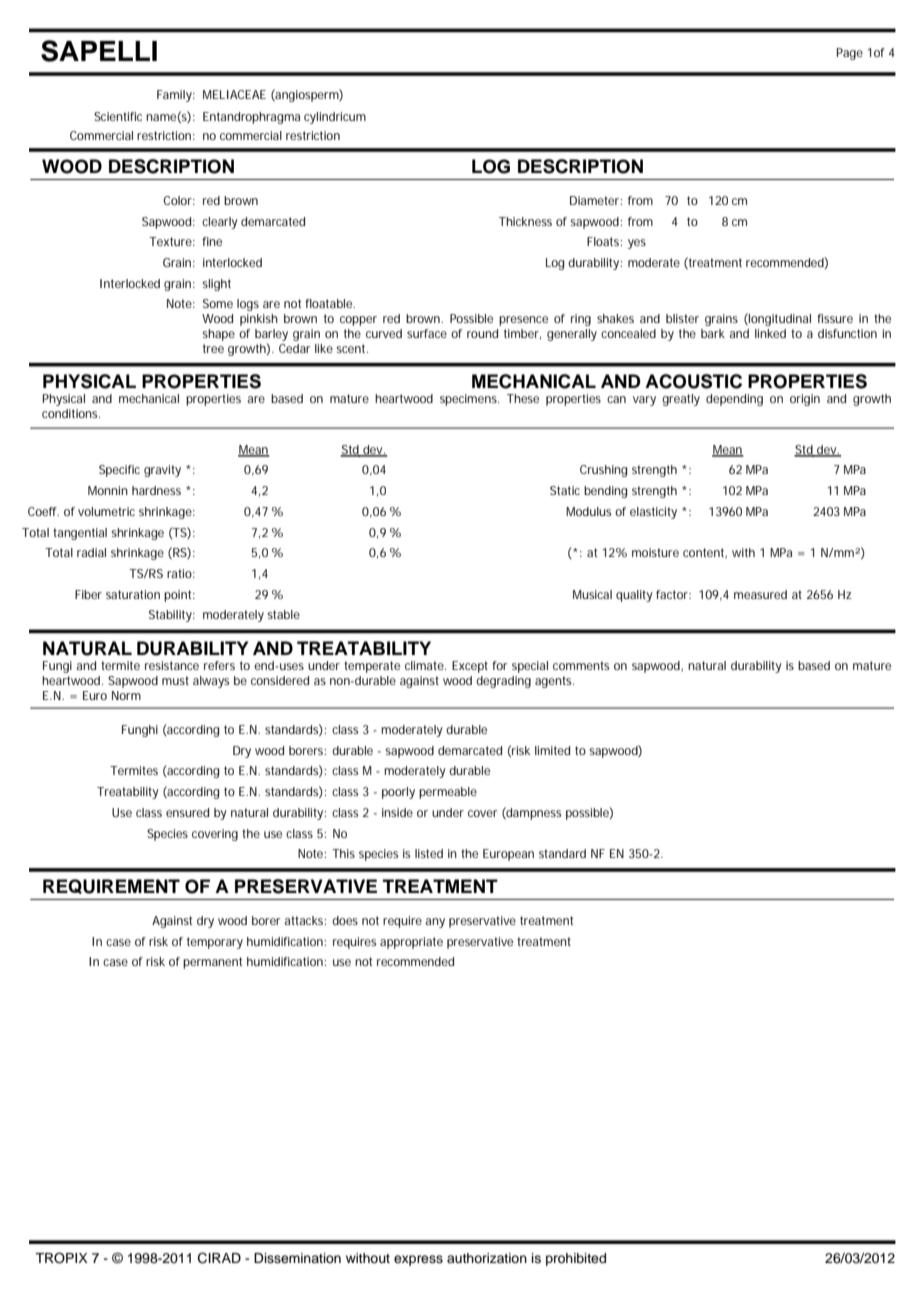 The height and width of the page is (1308, 924). What do you see at coordinates (448, 793) in the page?
I see `permeable` at bounding box center [448, 793].
